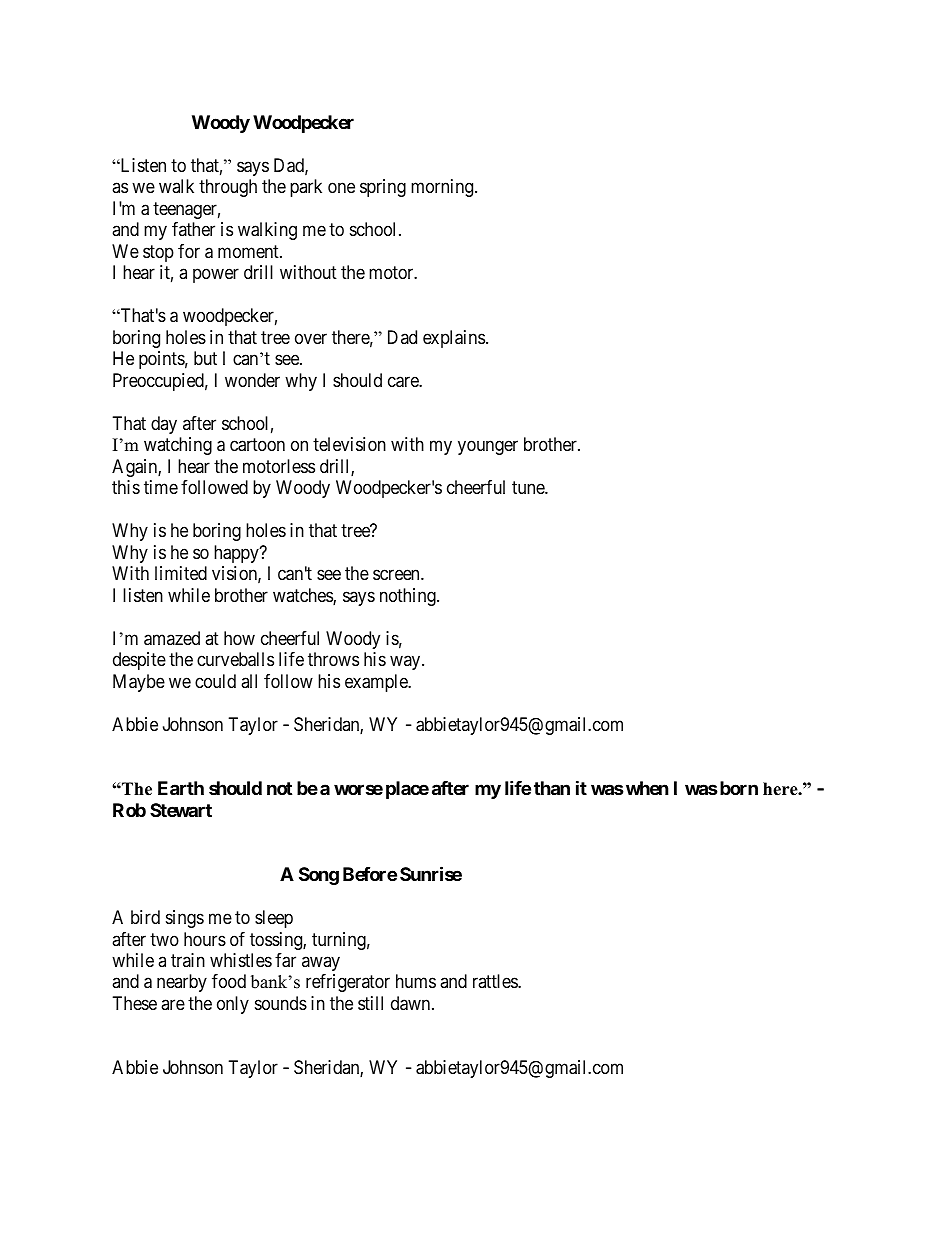  What do you see at coordinates (454, 339) in the screenshot?
I see `explains` at bounding box center [454, 339].
